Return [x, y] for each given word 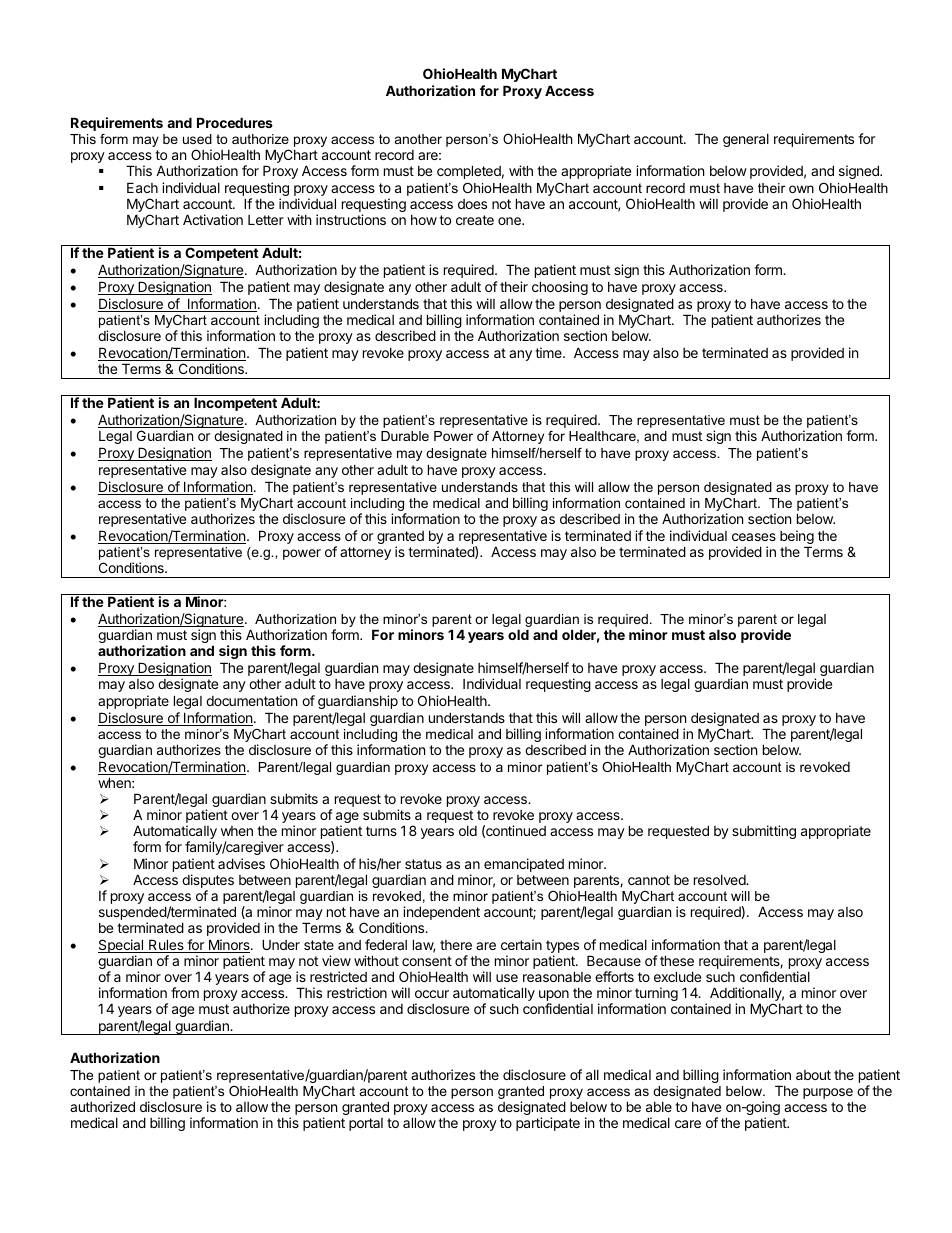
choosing [560, 288]
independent [441, 913]
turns [381, 831]
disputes [208, 881]
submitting [764, 832]
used [197, 139]
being [797, 538]
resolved [720, 880]
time [549, 352]
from [185, 992]
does [472, 204]
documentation [251, 700]
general [746, 140]
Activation [213, 219]
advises [241, 863]
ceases [754, 537]
